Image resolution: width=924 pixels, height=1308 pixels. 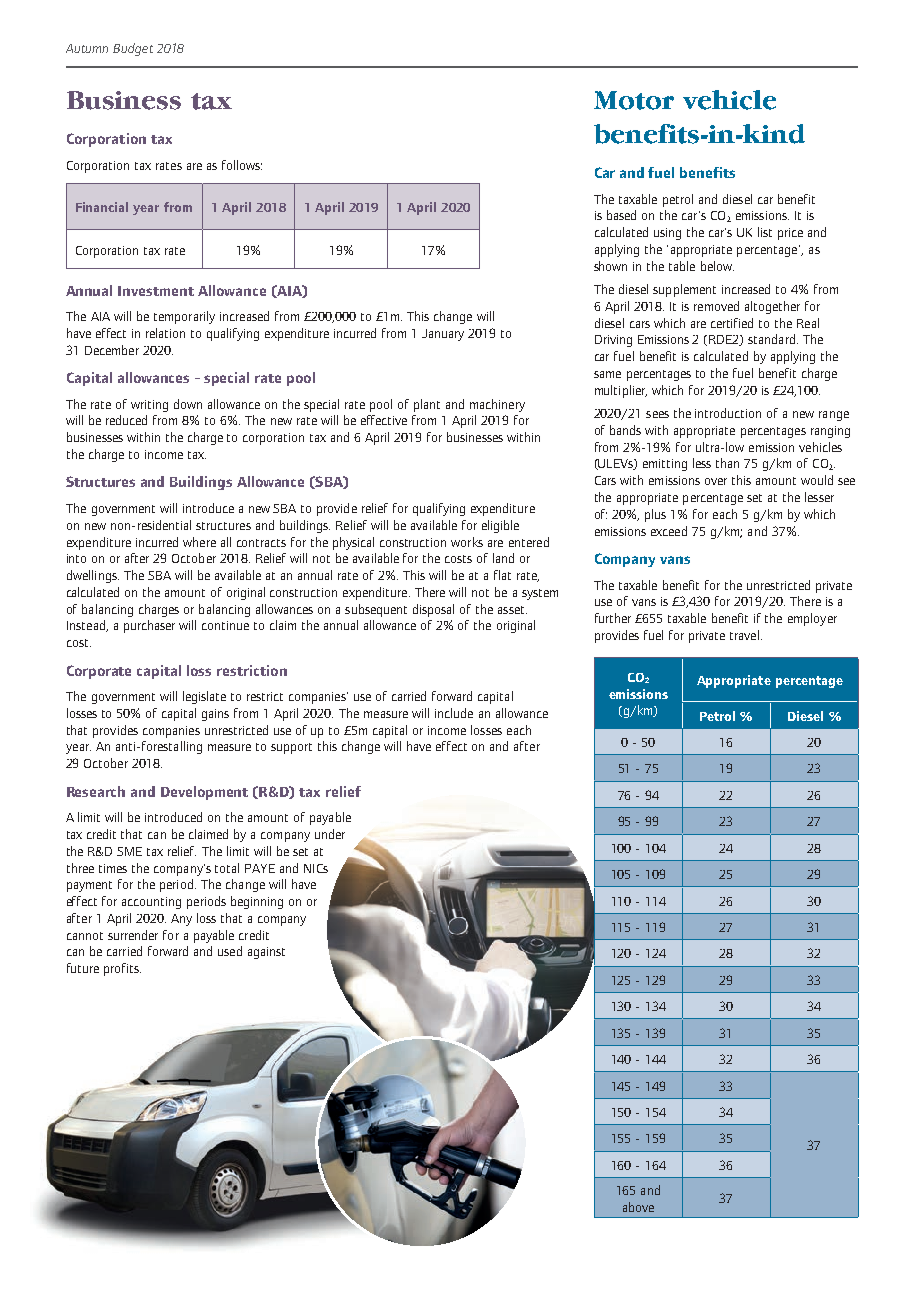 I want to click on than, so click(x=727, y=463).
